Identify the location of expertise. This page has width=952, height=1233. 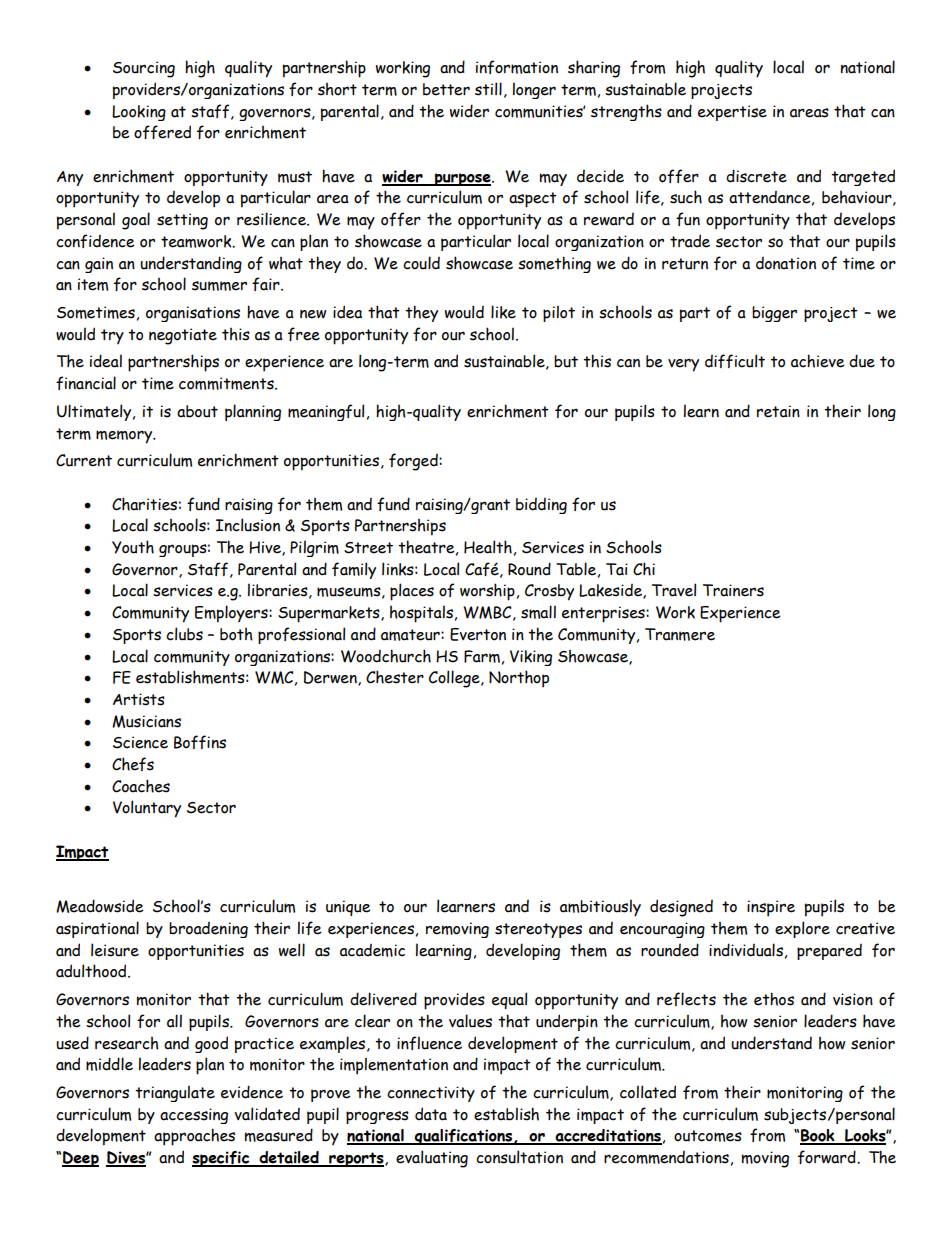
(732, 113).
